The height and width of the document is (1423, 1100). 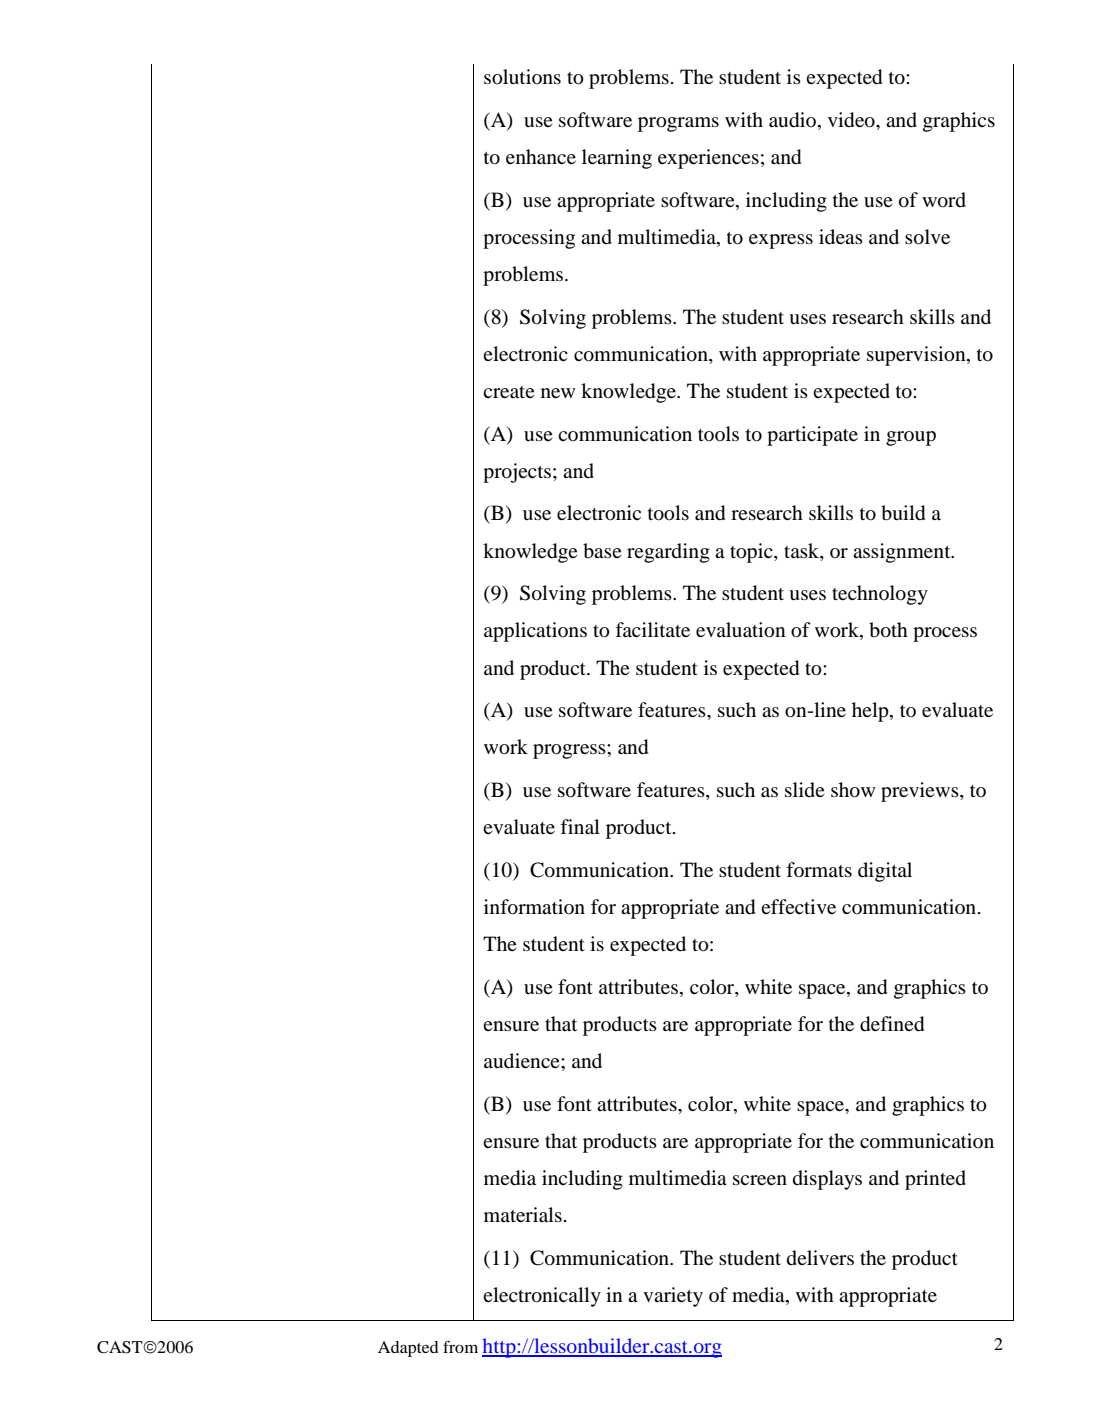 What do you see at coordinates (673, 1297) in the document?
I see `variety` at bounding box center [673, 1297].
